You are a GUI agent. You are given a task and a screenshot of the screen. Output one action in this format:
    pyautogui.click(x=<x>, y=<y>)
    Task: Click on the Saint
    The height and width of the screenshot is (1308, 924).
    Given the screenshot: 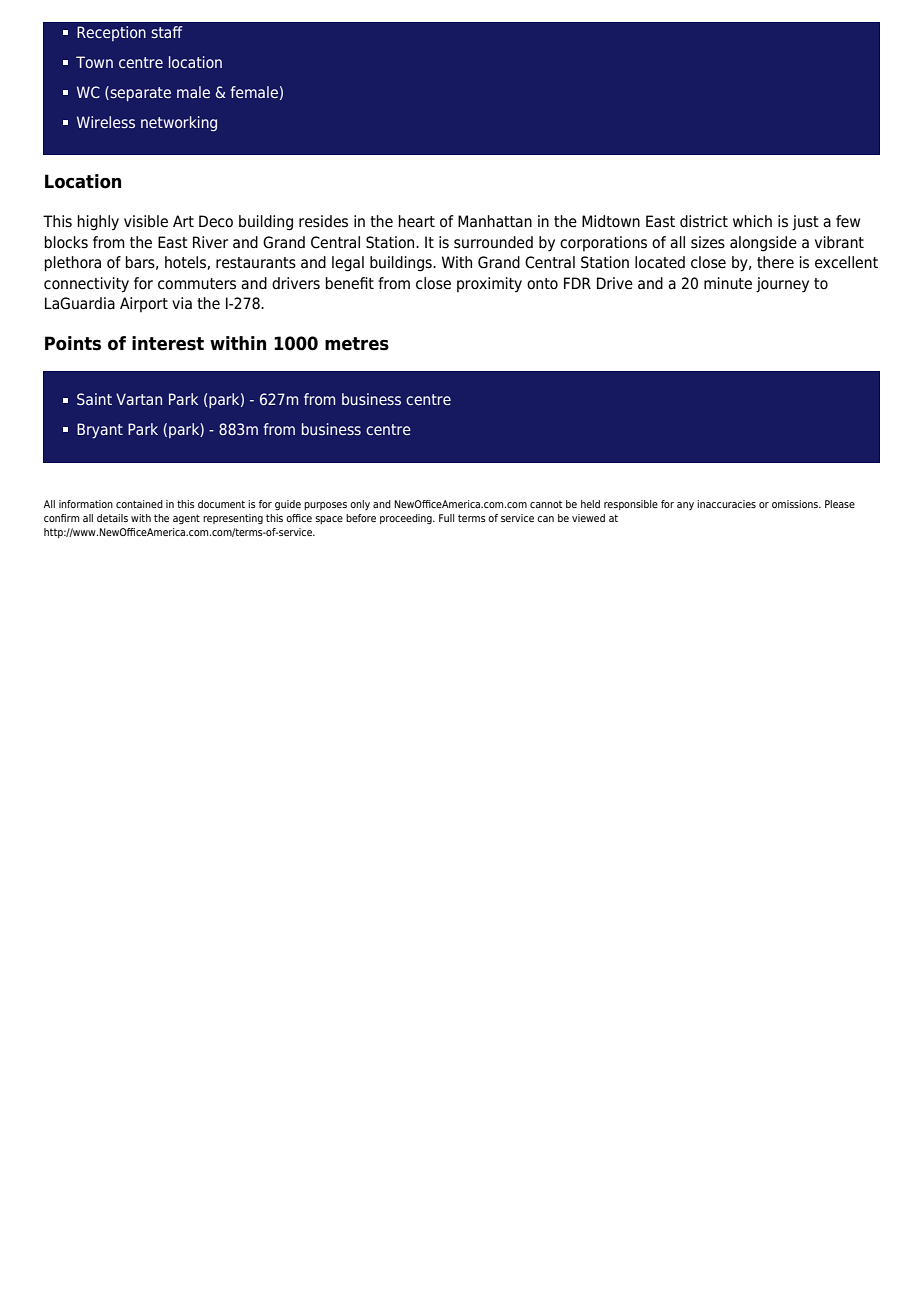 What is the action you would take?
    pyautogui.click(x=94, y=399)
